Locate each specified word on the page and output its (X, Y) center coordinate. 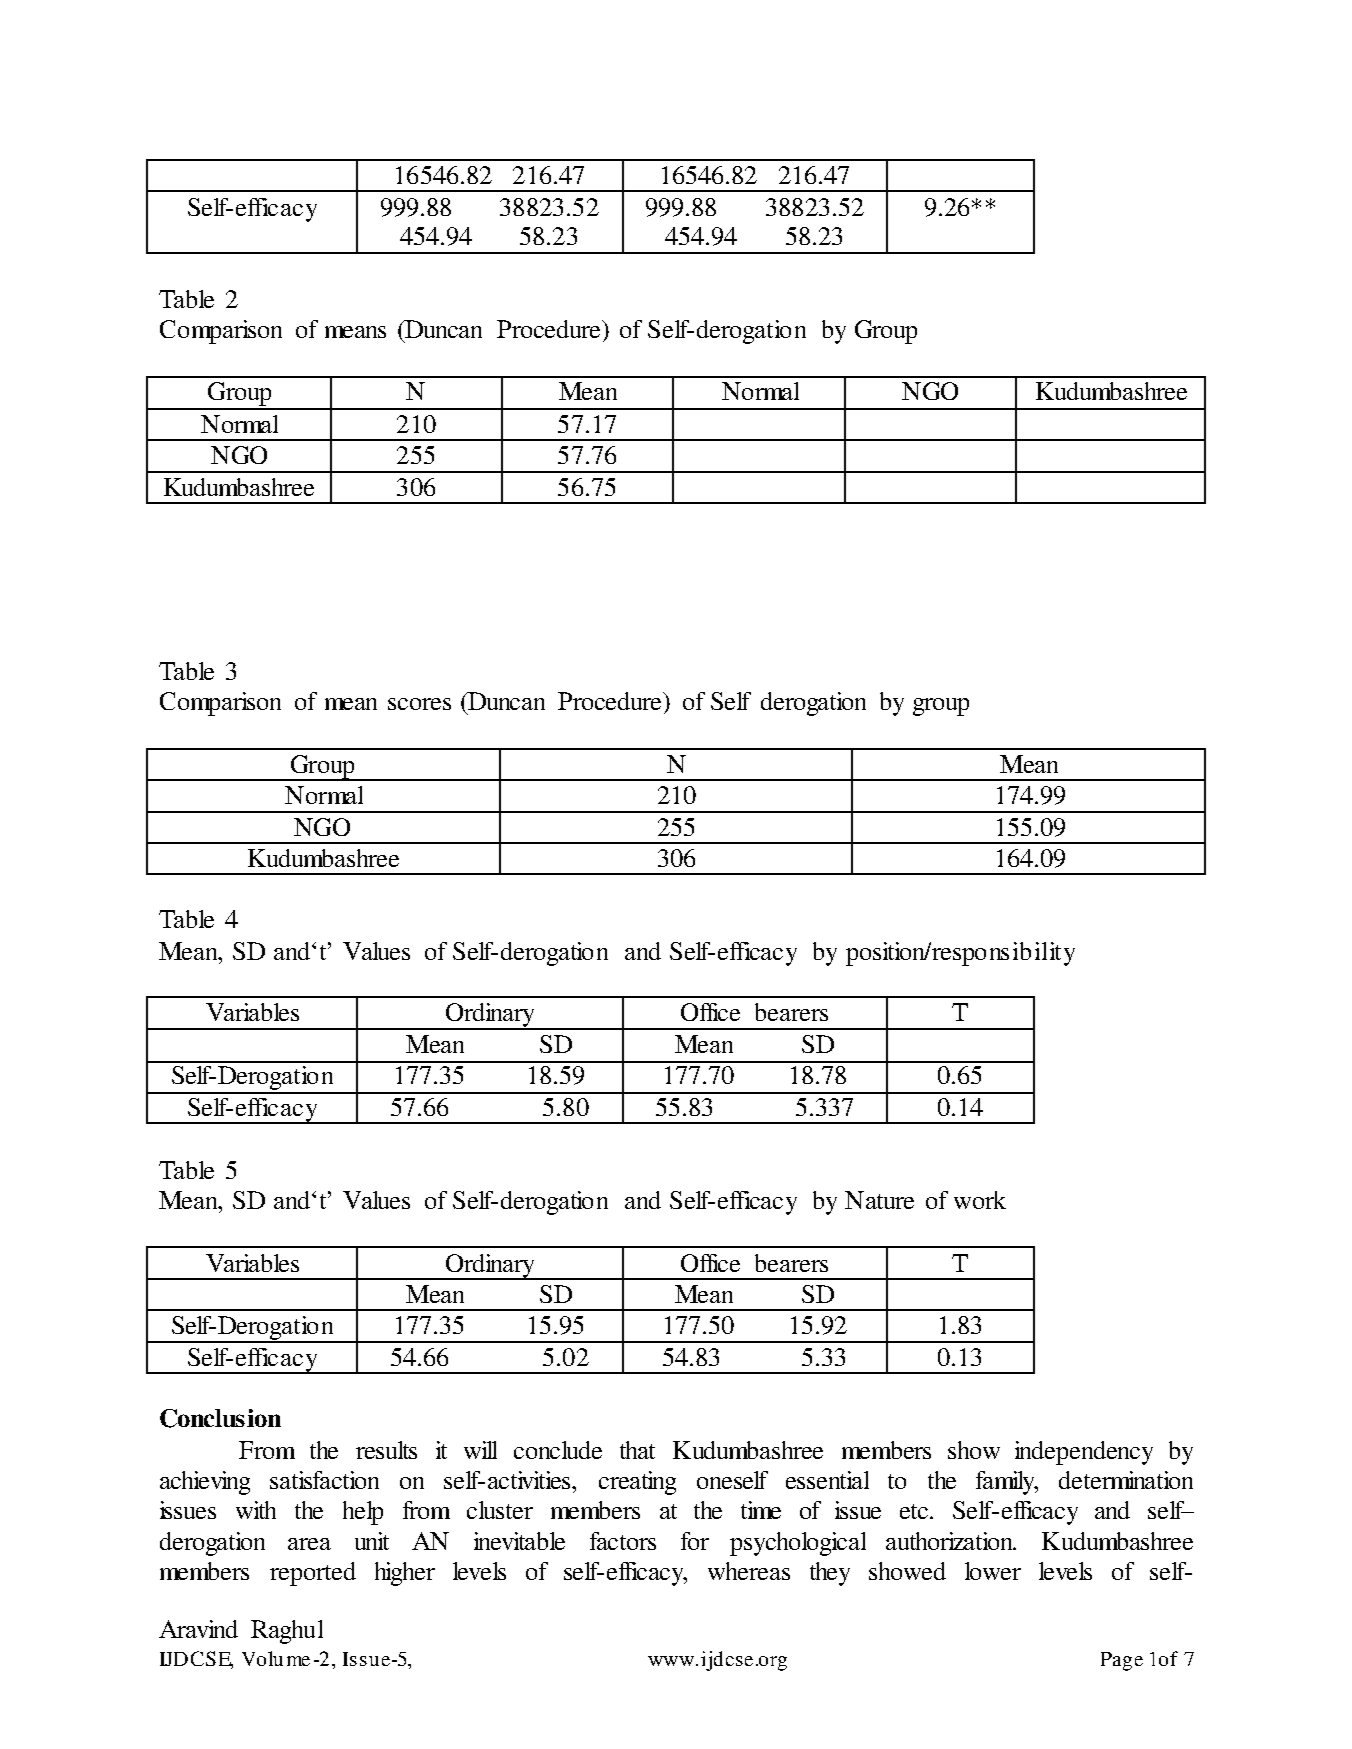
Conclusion (220, 1418)
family (1007, 1483)
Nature (879, 1200)
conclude (558, 1450)
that (637, 1450)
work (980, 1200)
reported (313, 1574)
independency (1084, 1453)
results (386, 1450)
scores (419, 704)
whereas (749, 1571)
